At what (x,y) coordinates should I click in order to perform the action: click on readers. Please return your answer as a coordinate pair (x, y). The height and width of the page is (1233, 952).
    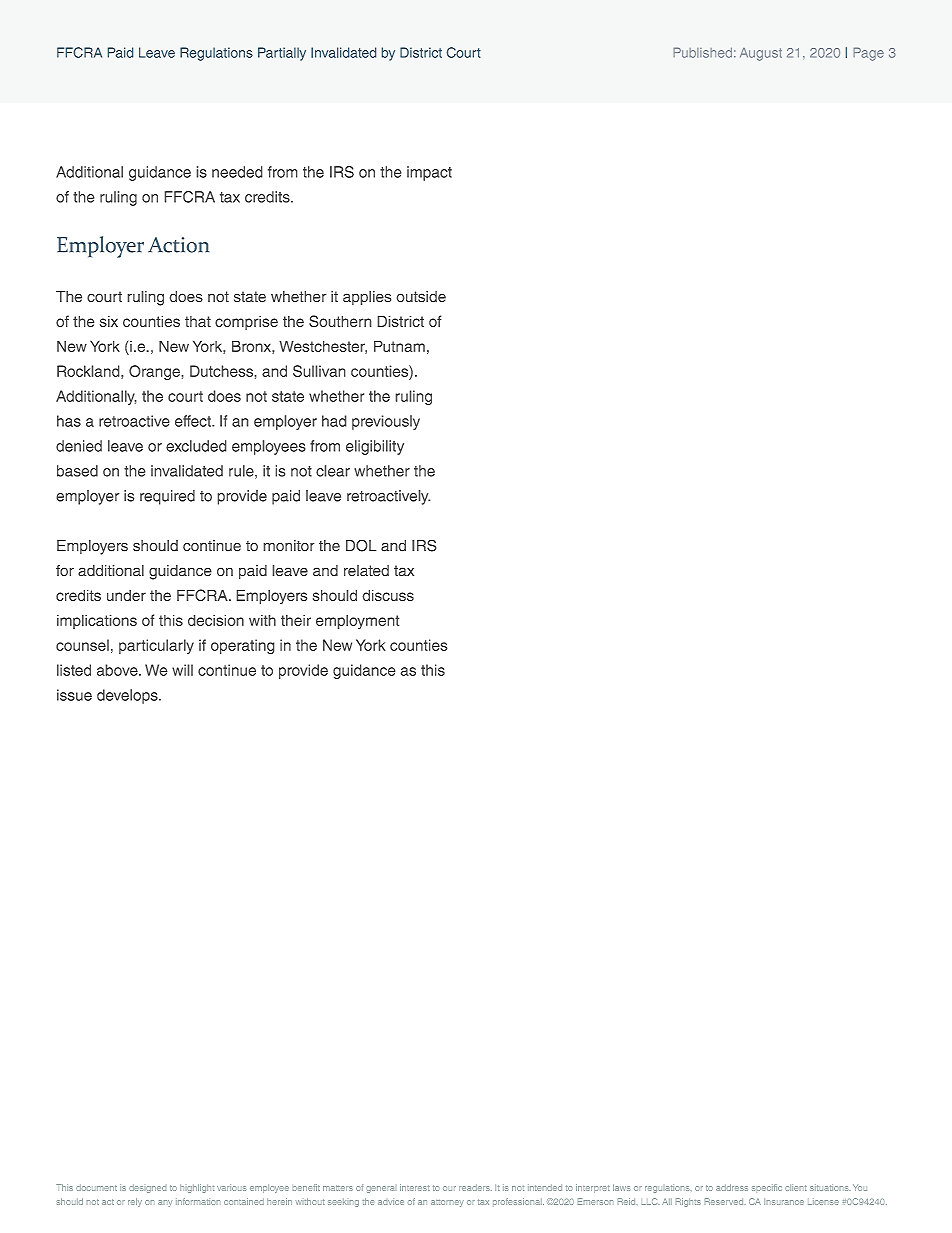
    Looking at the image, I should click on (475, 1187).
